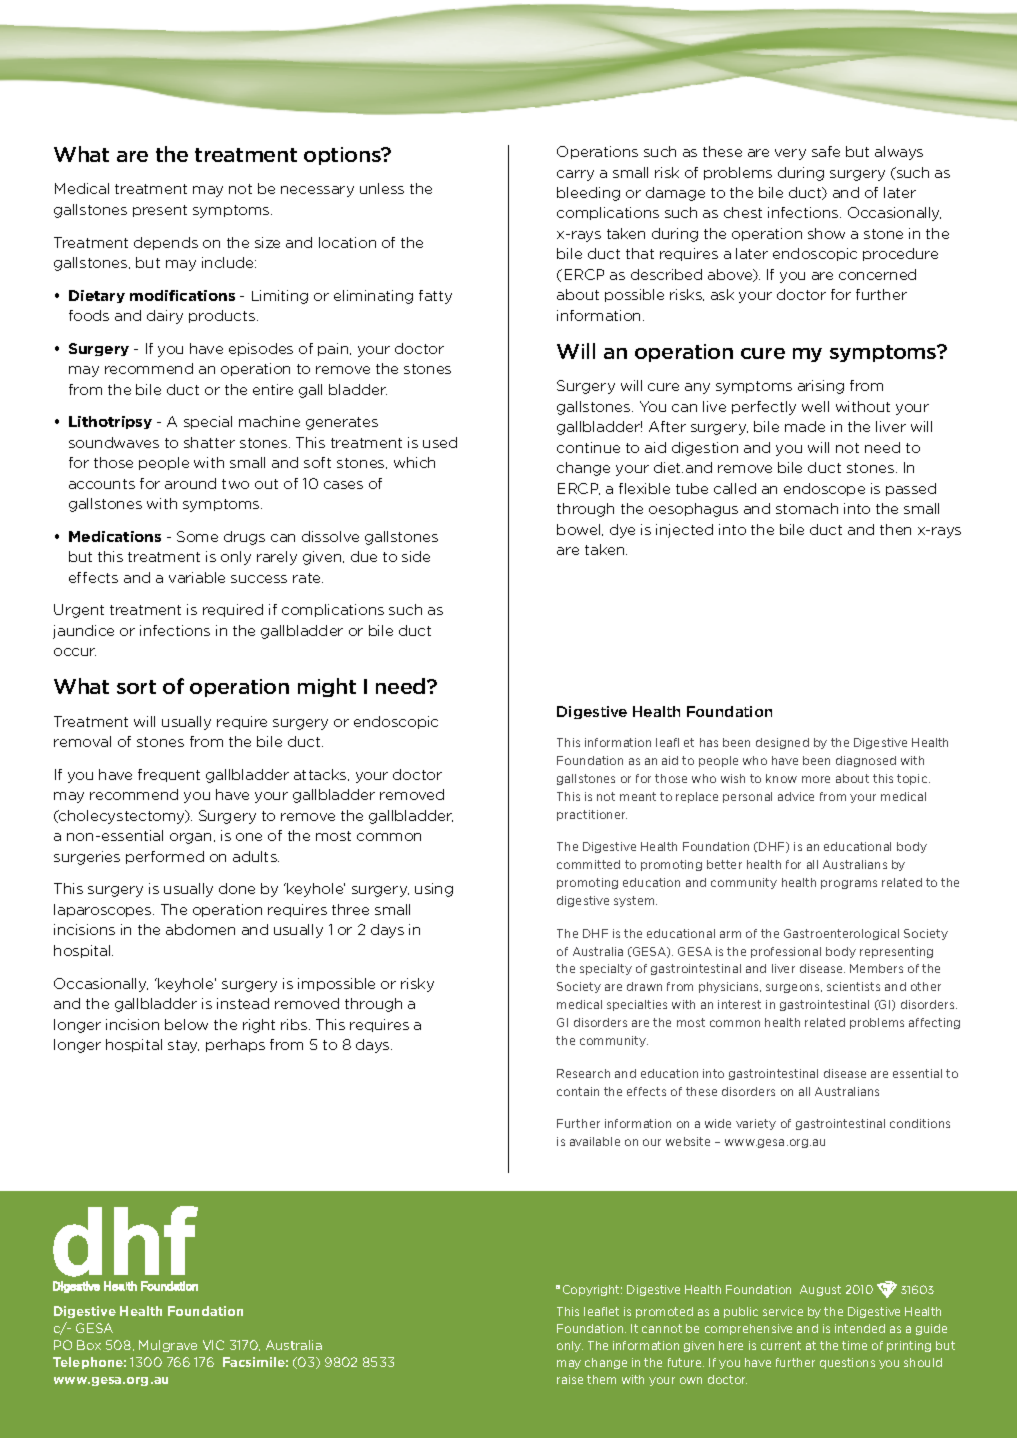 This screenshot has width=1017, height=1438. Describe the element at coordinates (434, 890) in the screenshot. I see `using` at that location.
